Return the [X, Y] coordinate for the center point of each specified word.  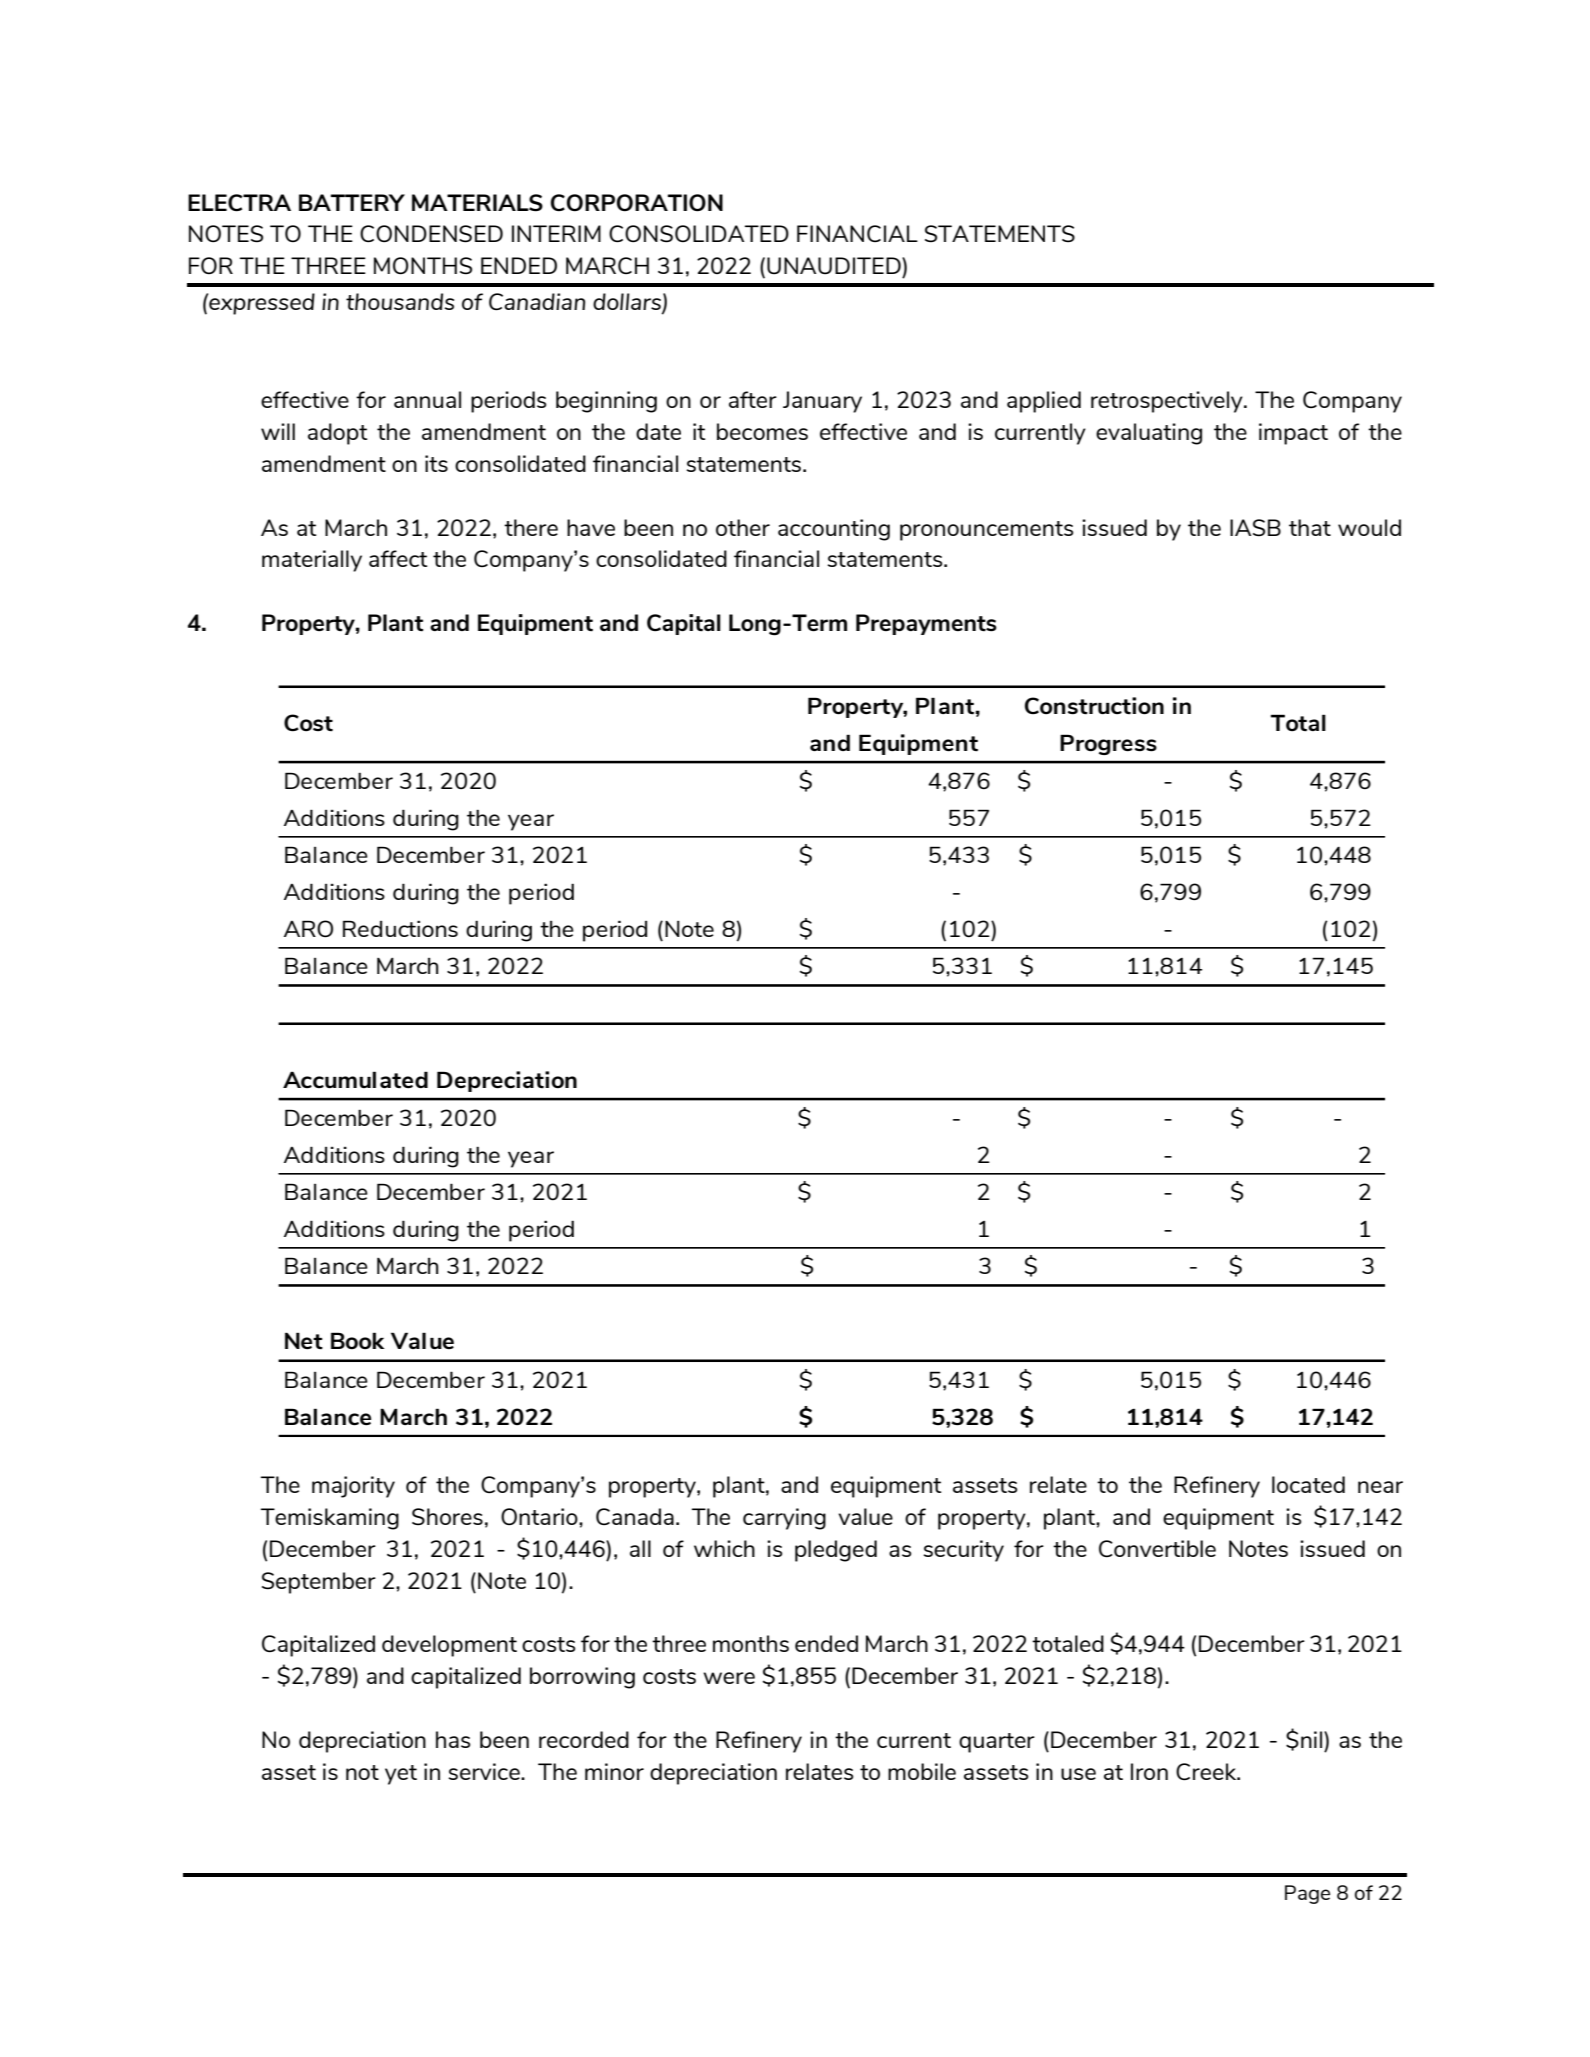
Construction [1094, 706]
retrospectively [1168, 402]
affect [398, 558]
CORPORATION [637, 203]
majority [353, 1487]
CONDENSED [431, 234]
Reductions [400, 928]
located [1308, 1484]
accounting [834, 530]
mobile [922, 1771]
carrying [784, 1519]
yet [401, 1775]
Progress [1108, 744]
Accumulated [355, 1080]
